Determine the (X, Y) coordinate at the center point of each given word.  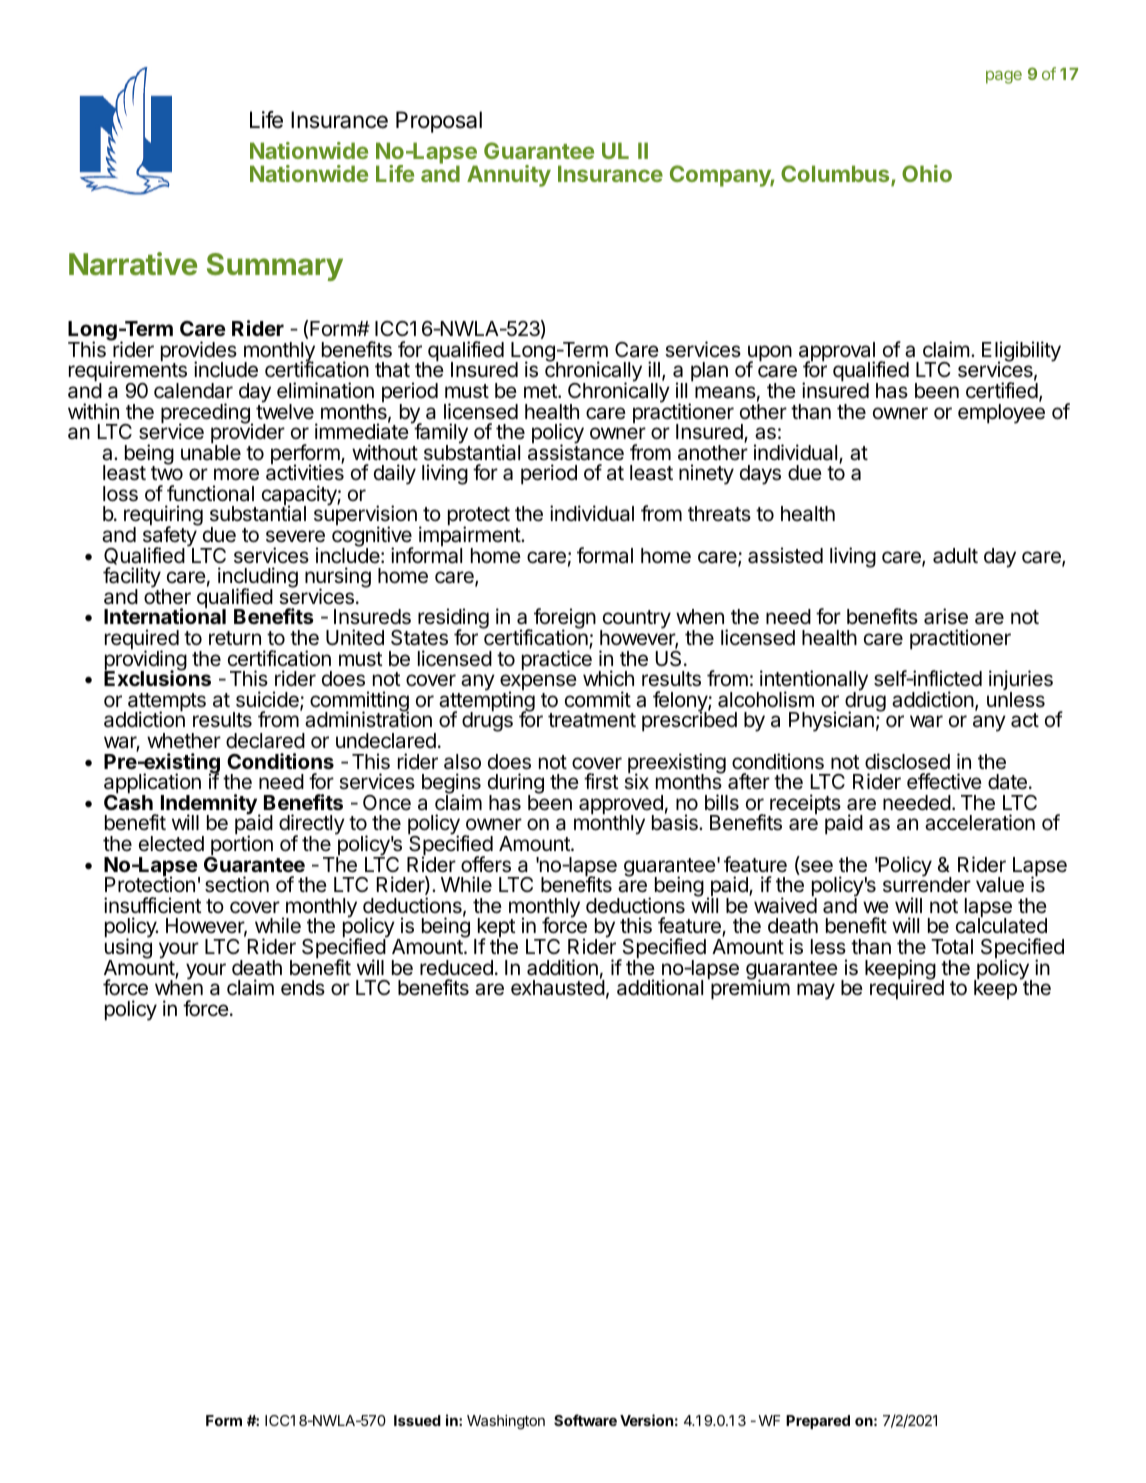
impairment (470, 537)
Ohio (927, 173)
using (128, 949)
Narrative (133, 264)
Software (585, 1420)
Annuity (509, 176)
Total (952, 947)
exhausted (558, 987)
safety (170, 537)
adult (955, 556)
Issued (417, 1420)
